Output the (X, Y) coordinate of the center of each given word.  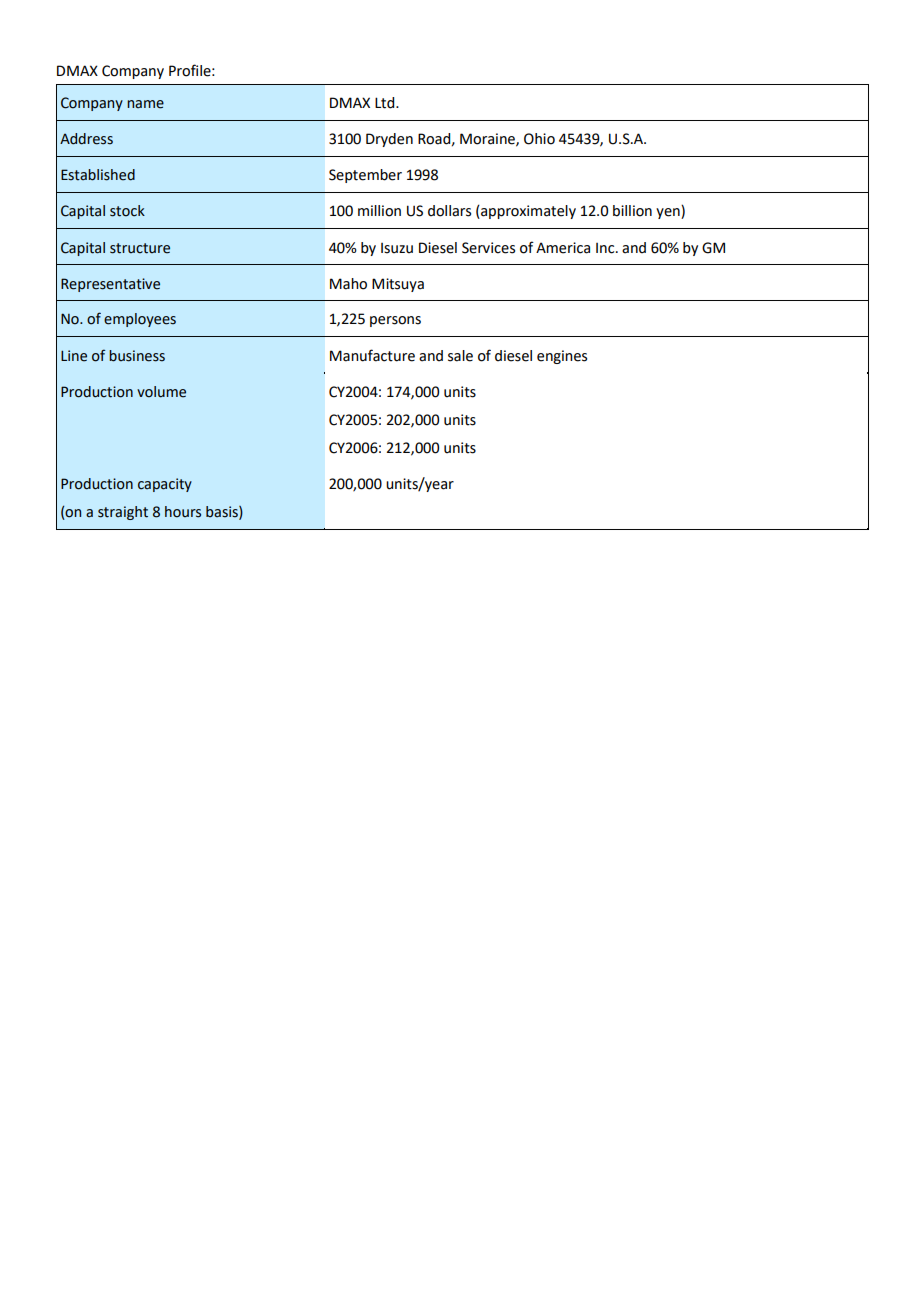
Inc (606, 248)
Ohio (539, 139)
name (145, 104)
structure (140, 248)
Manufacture (372, 355)
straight (123, 513)
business (137, 356)
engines (562, 357)
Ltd (386, 103)
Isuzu (397, 248)
